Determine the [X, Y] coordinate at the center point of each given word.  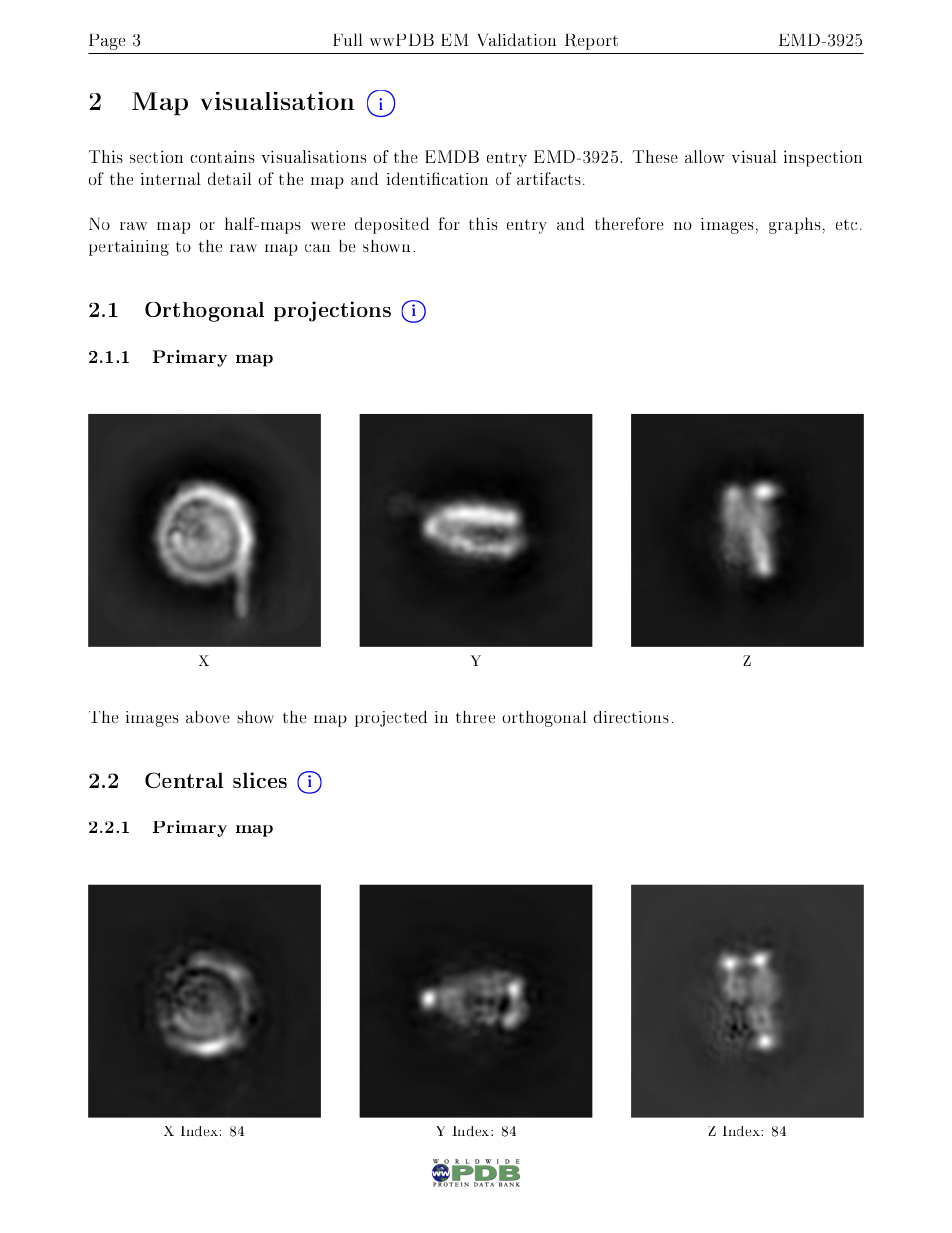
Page [107, 42]
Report [591, 42]
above [208, 717]
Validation [517, 39]
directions [631, 717]
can [317, 248]
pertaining [129, 248]
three [475, 717]
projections [332, 311]
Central [184, 780]
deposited [392, 225]
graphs [795, 225]
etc [848, 224]
